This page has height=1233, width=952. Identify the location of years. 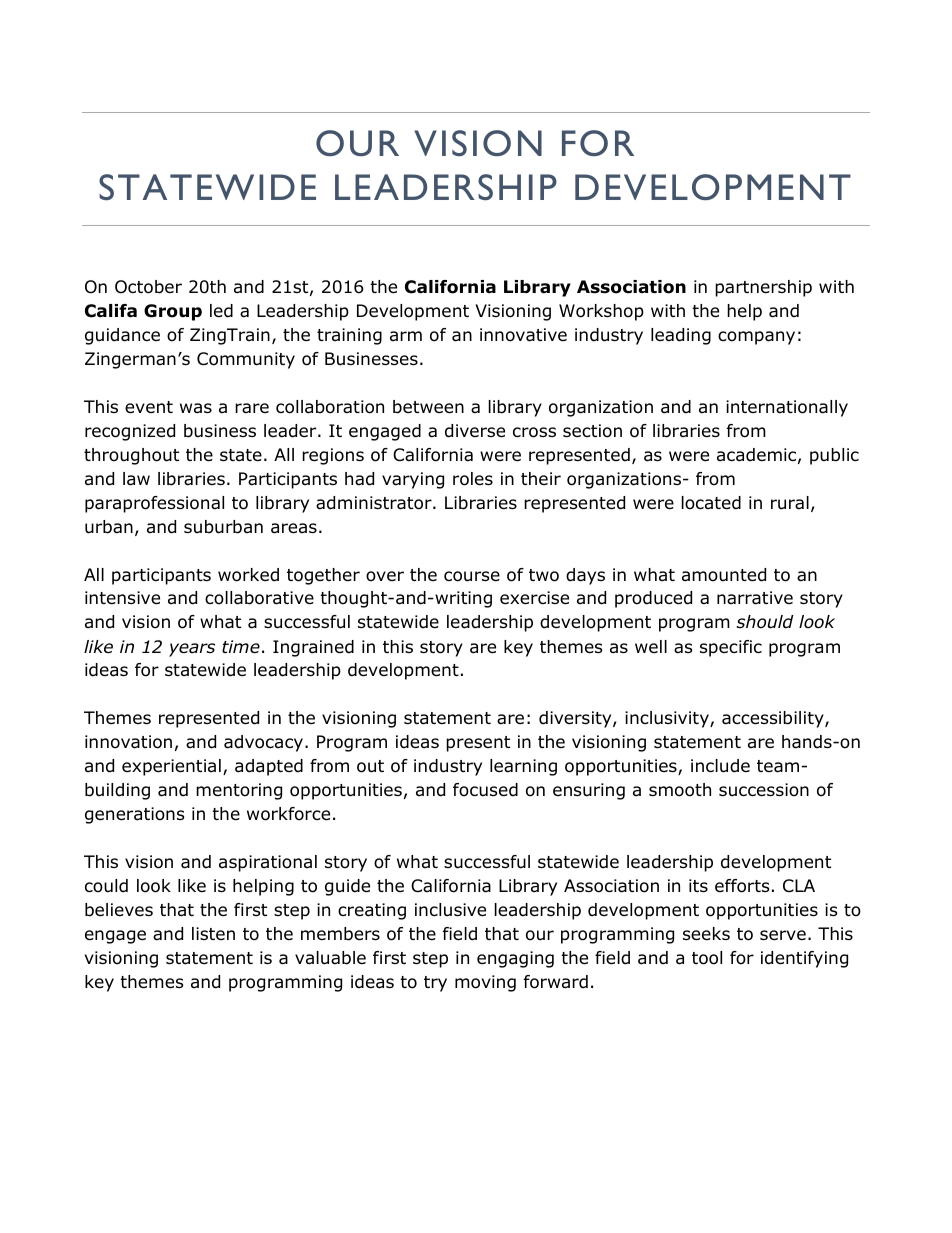
(192, 650).
